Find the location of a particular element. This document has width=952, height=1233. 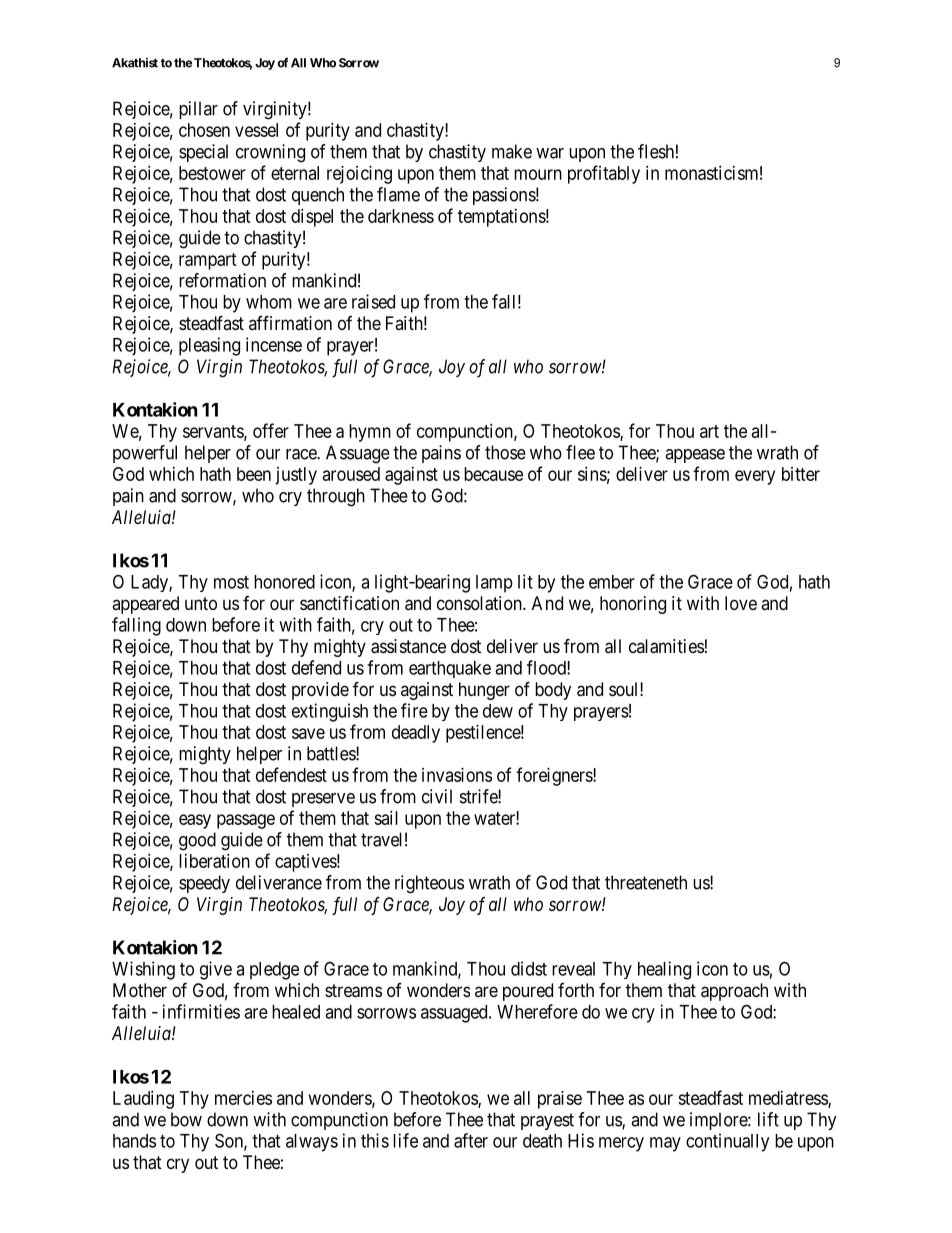

pleasing is located at coordinates (209, 346).
